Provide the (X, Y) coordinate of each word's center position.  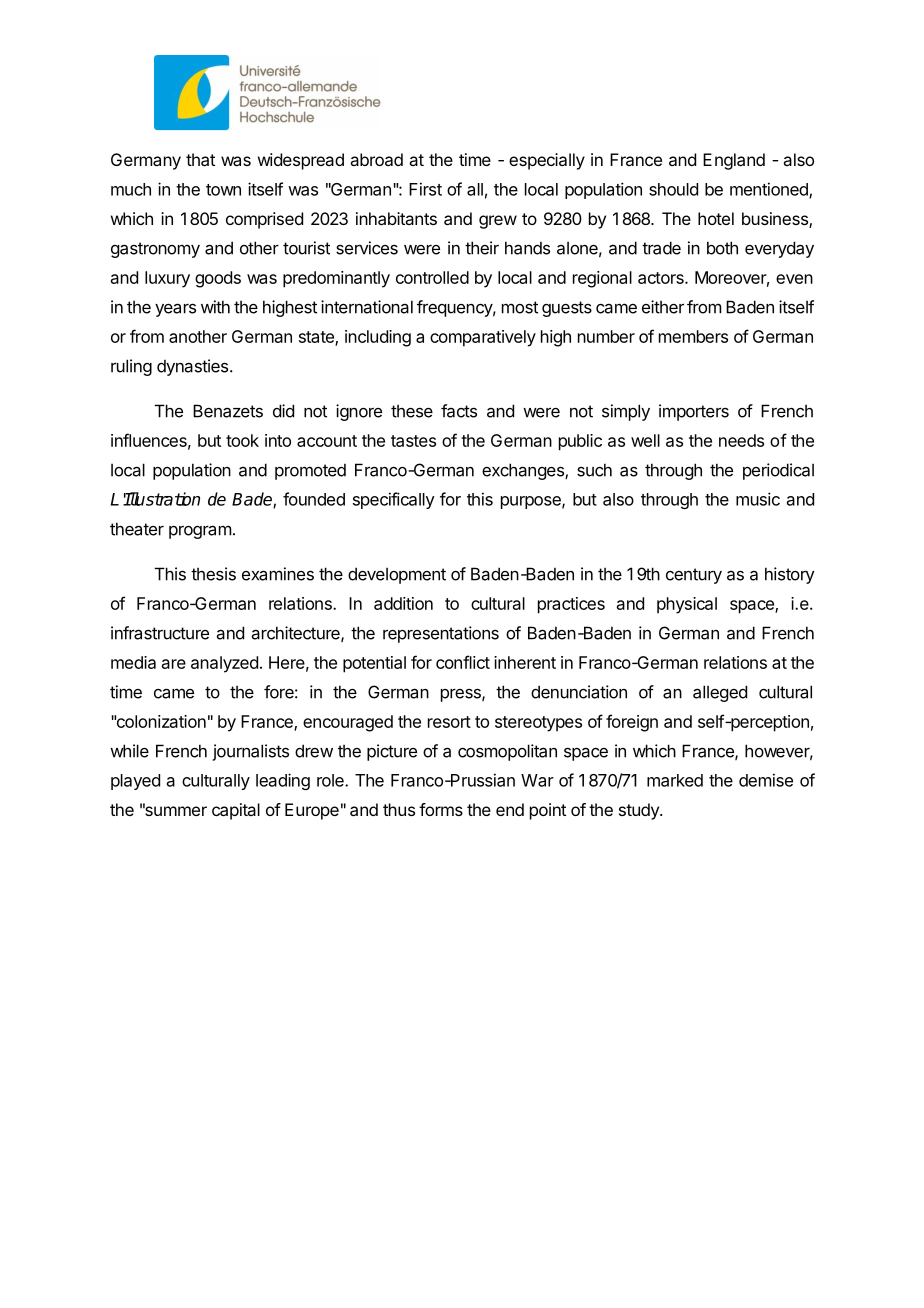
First (425, 189)
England (734, 161)
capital (236, 811)
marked (675, 780)
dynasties (194, 367)
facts (459, 411)
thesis (213, 574)
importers (694, 412)
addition (403, 603)
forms (441, 809)
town (223, 190)
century (694, 576)
